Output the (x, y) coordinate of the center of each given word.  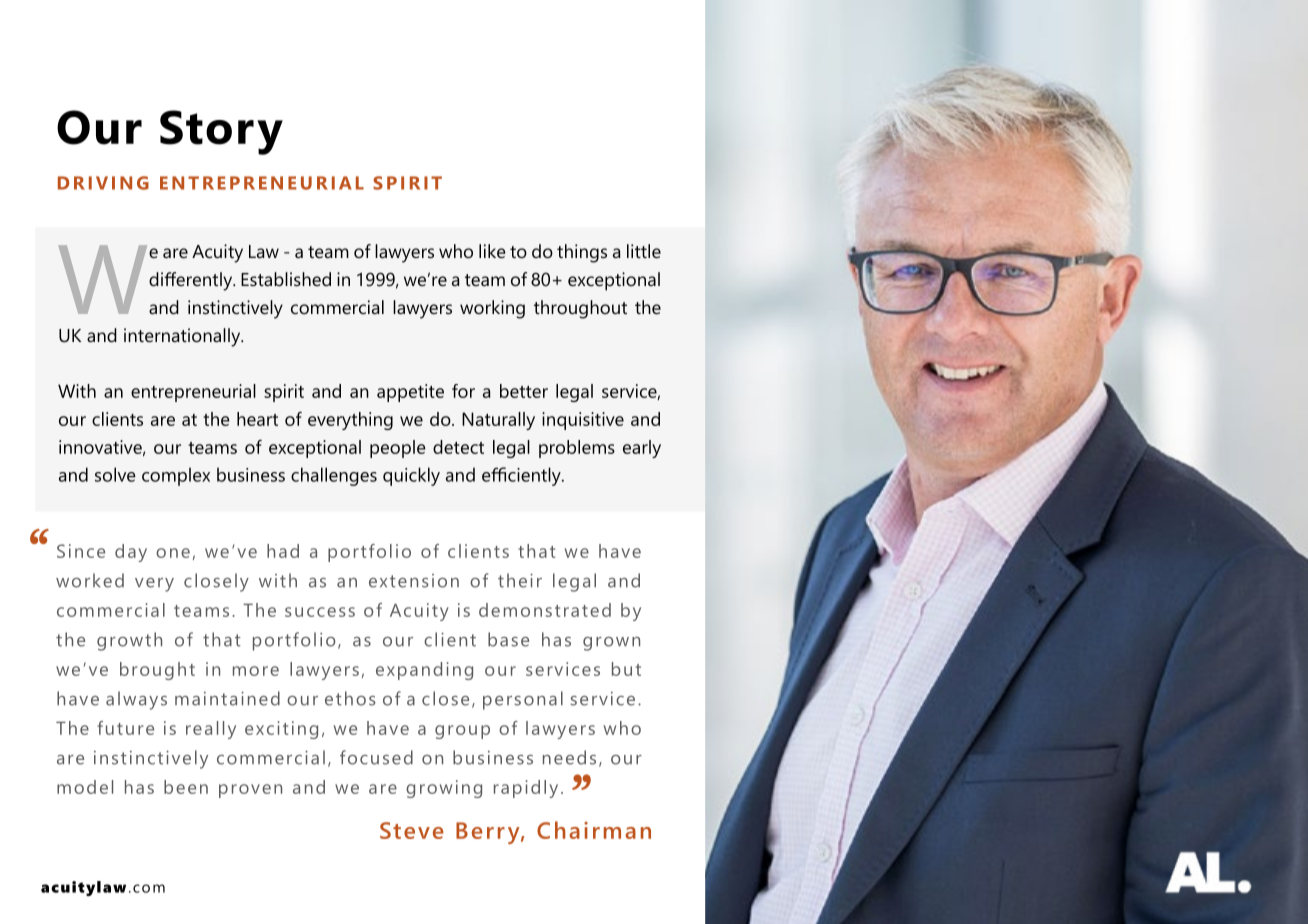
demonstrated (545, 610)
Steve (412, 830)
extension (414, 581)
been (186, 787)
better (524, 391)
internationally (183, 337)
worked (90, 580)
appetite (410, 393)
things (582, 253)
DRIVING (103, 183)
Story (221, 132)
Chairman (594, 830)
